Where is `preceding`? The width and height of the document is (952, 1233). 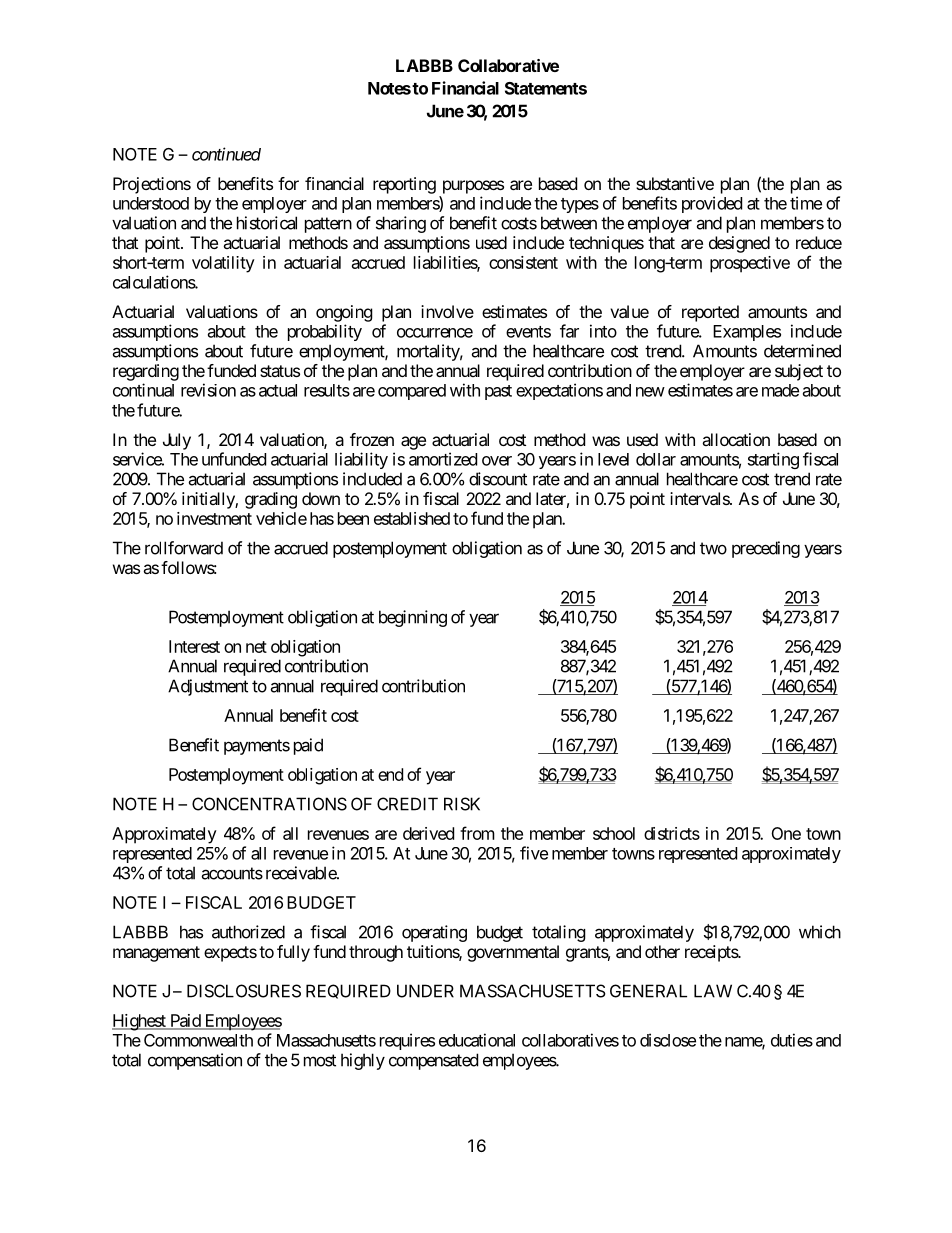 preceding is located at coordinates (766, 549).
